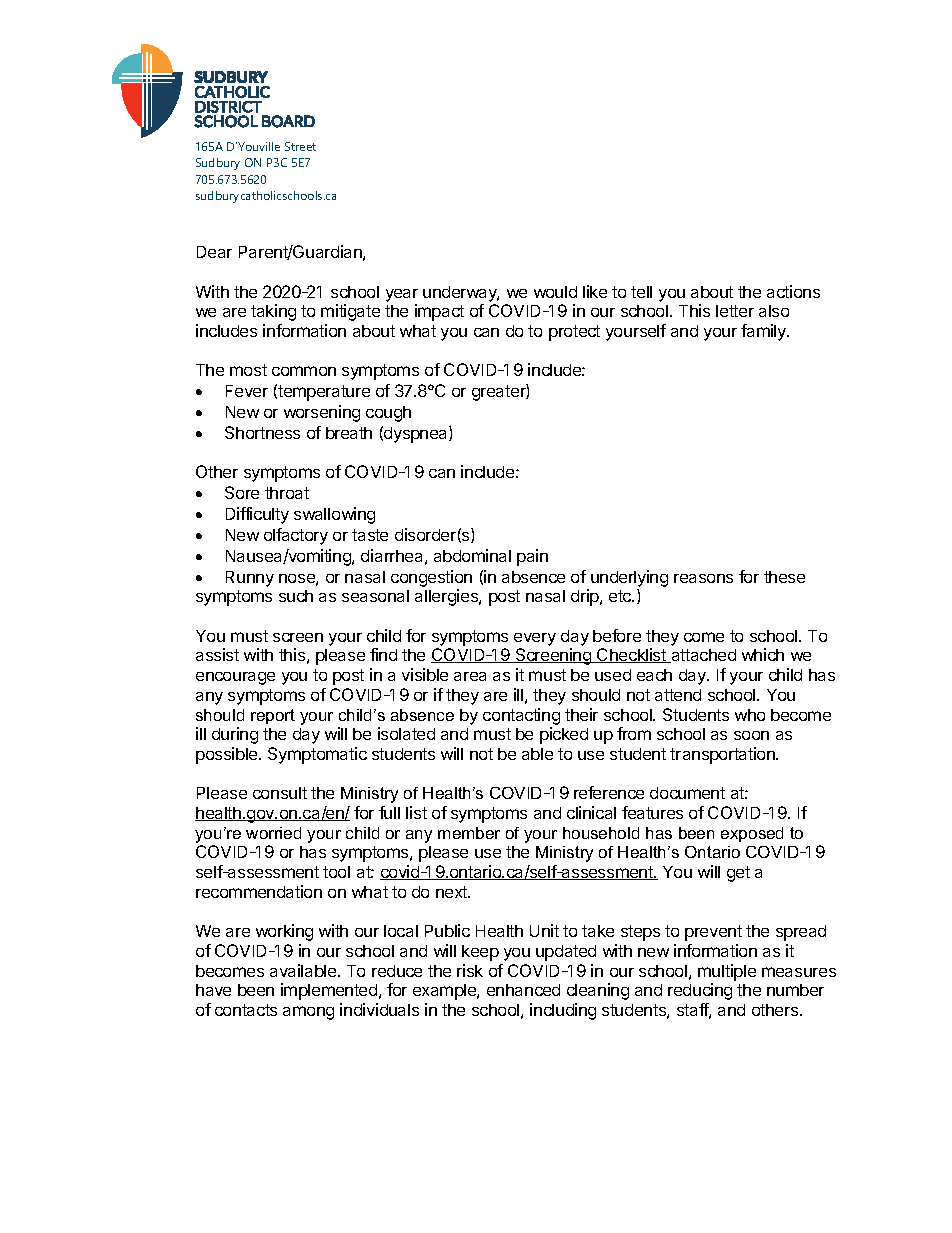 The image size is (952, 1233). Describe the element at coordinates (300, 146) in the image. I see `Street` at that location.
